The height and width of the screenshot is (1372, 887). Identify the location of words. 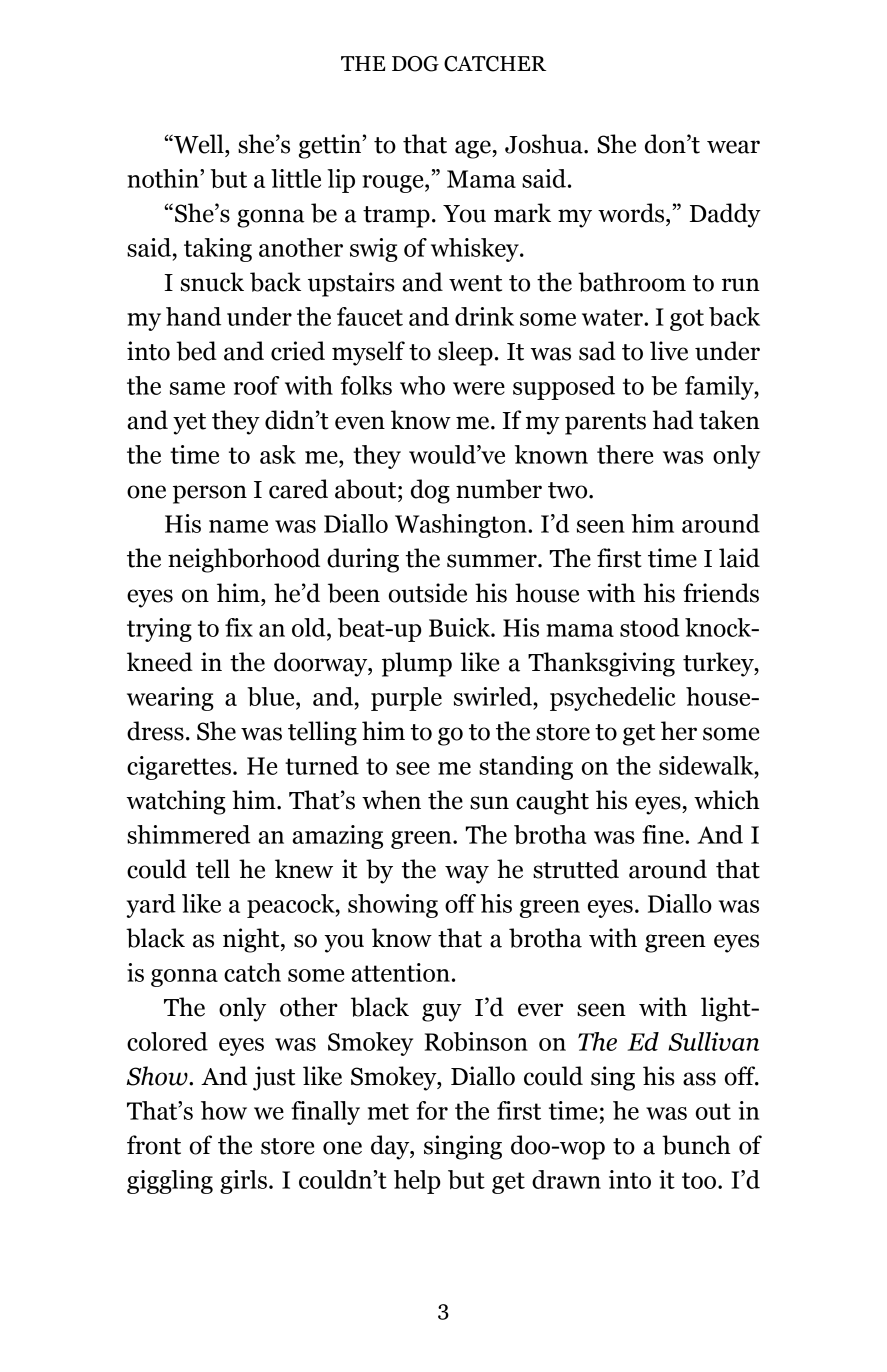
(632, 213).
